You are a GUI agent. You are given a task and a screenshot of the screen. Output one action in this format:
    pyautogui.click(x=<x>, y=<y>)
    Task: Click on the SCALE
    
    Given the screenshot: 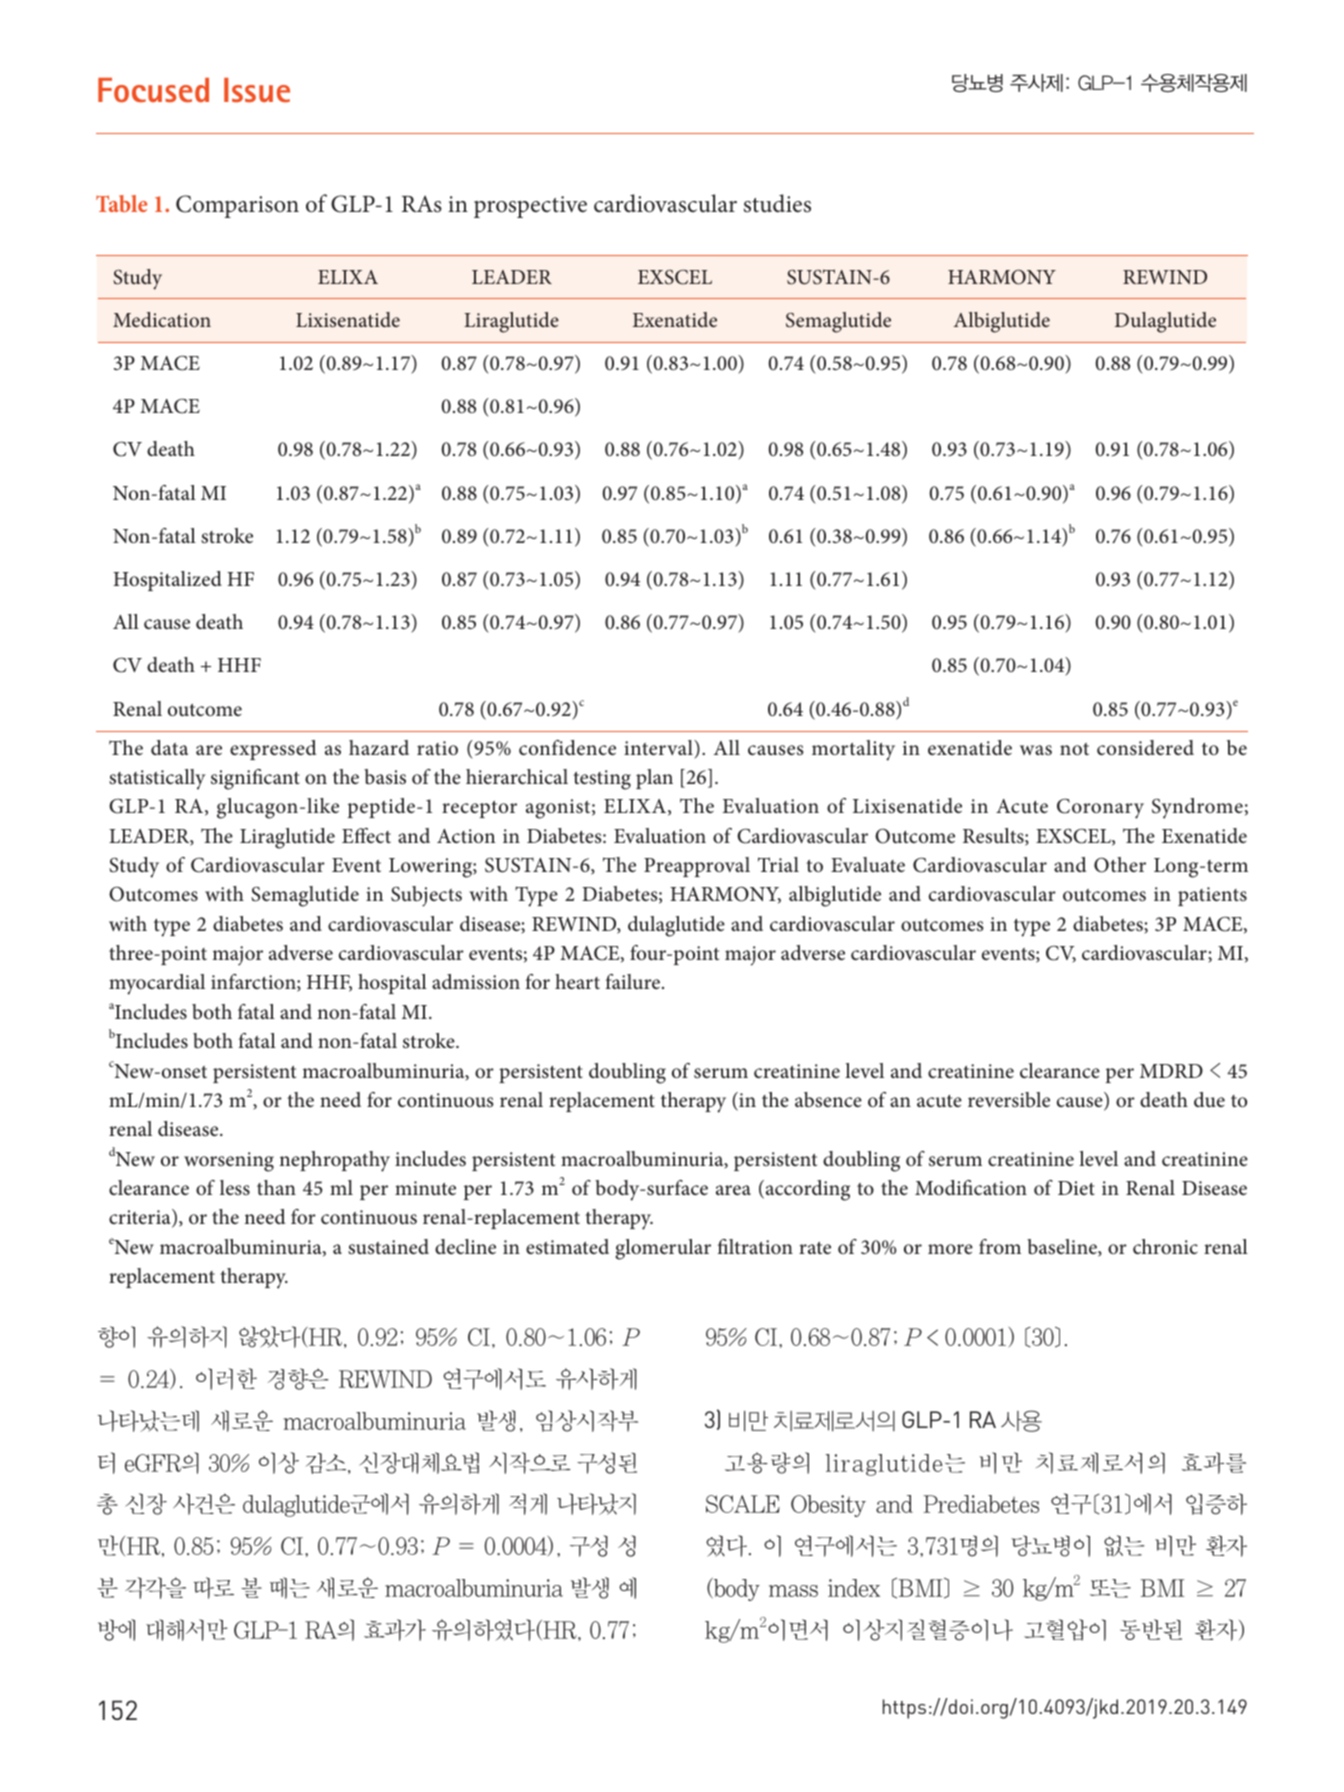 What is the action you would take?
    pyautogui.click(x=743, y=1504)
